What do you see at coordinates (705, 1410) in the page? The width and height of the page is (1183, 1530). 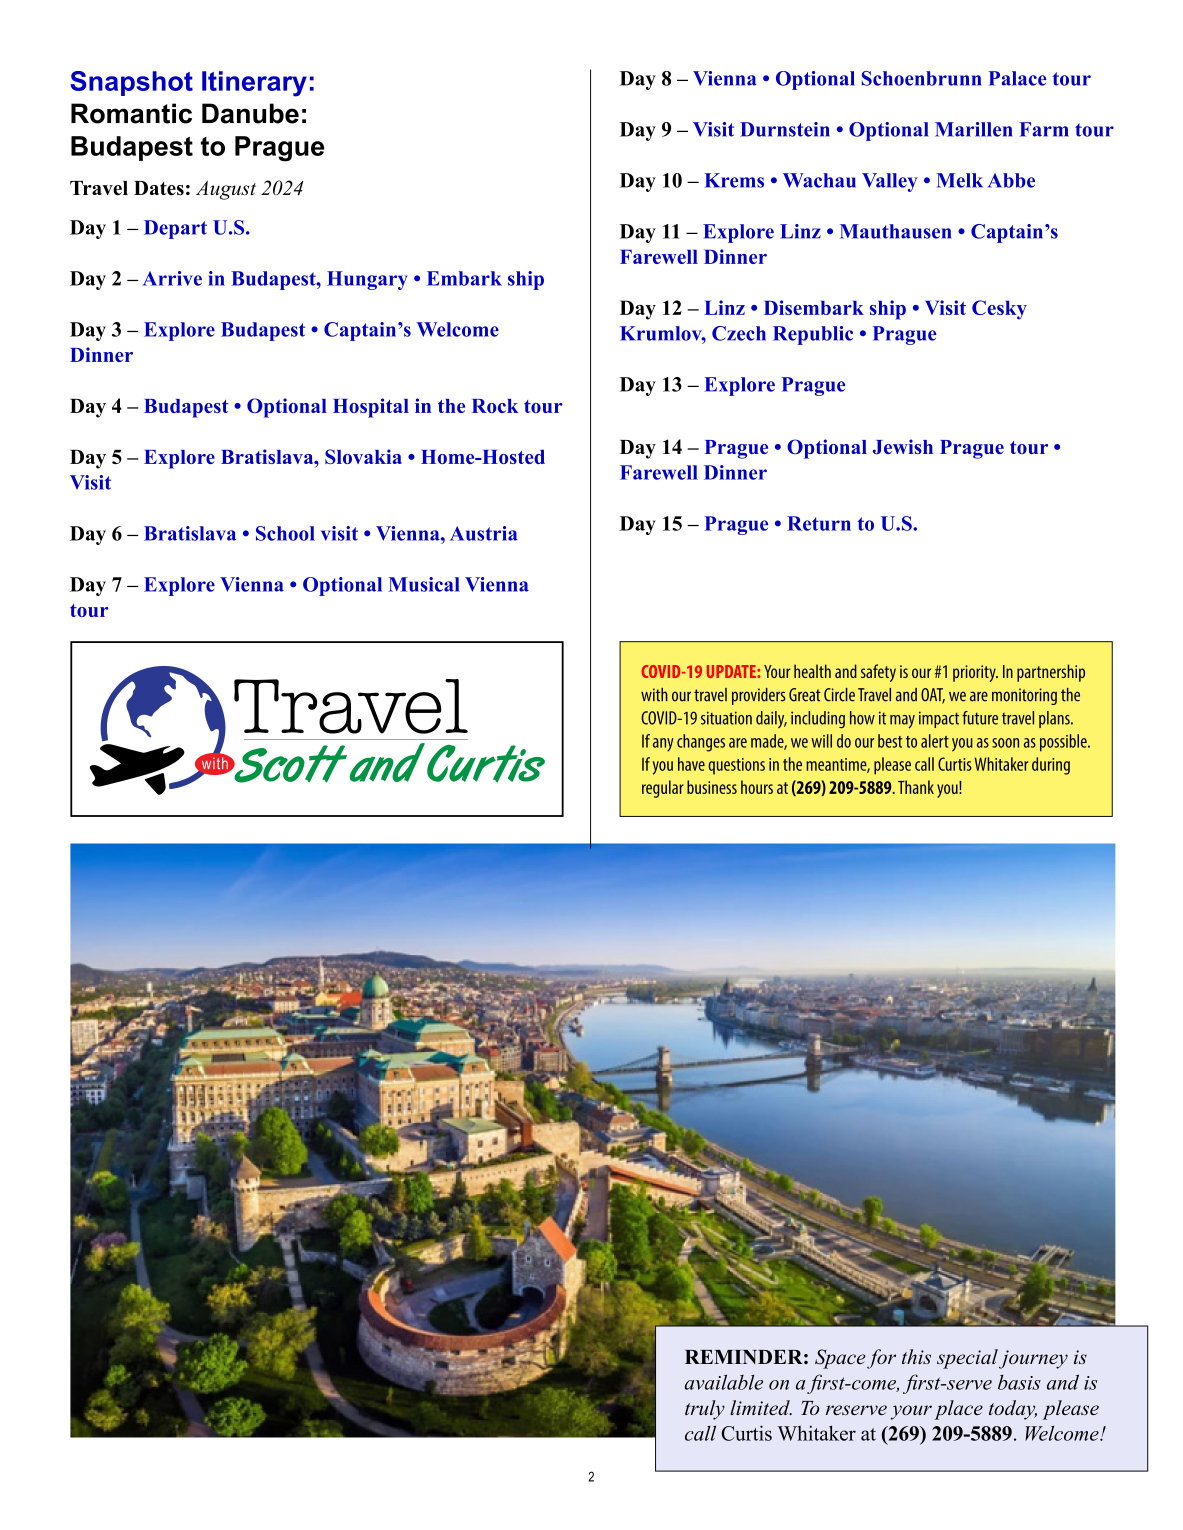 I see `truly` at bounding box center [705, 1410].
